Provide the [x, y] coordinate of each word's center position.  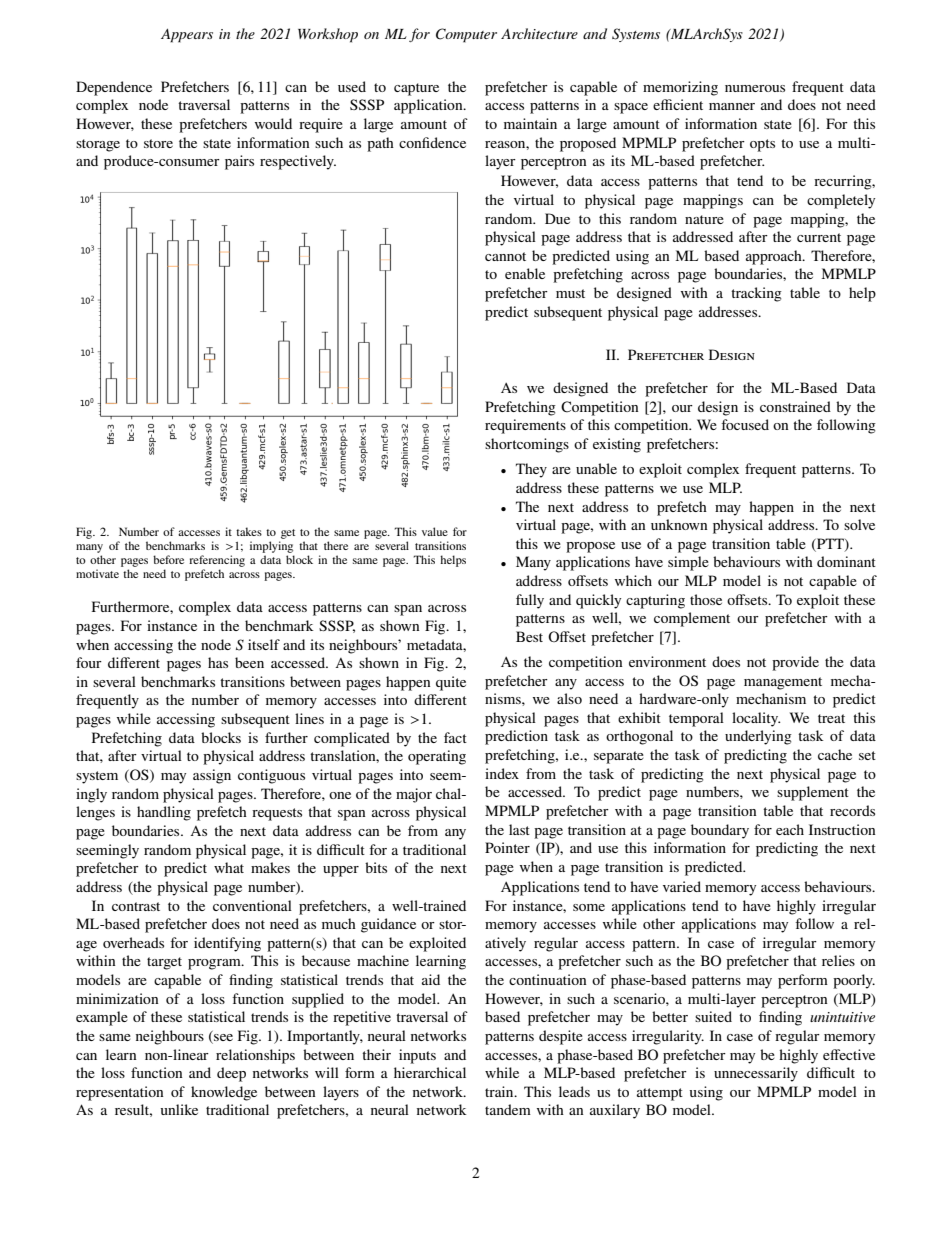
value [435, 531]
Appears [187, 36]
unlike [179, 1109]
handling [164, 813]
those [706, 599]
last [519, 829]
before [168, 559]
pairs [239, 162]
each [790, 829]
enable [525, 273]
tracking [756, 294]
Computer [466, 35]
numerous [755, 88]
